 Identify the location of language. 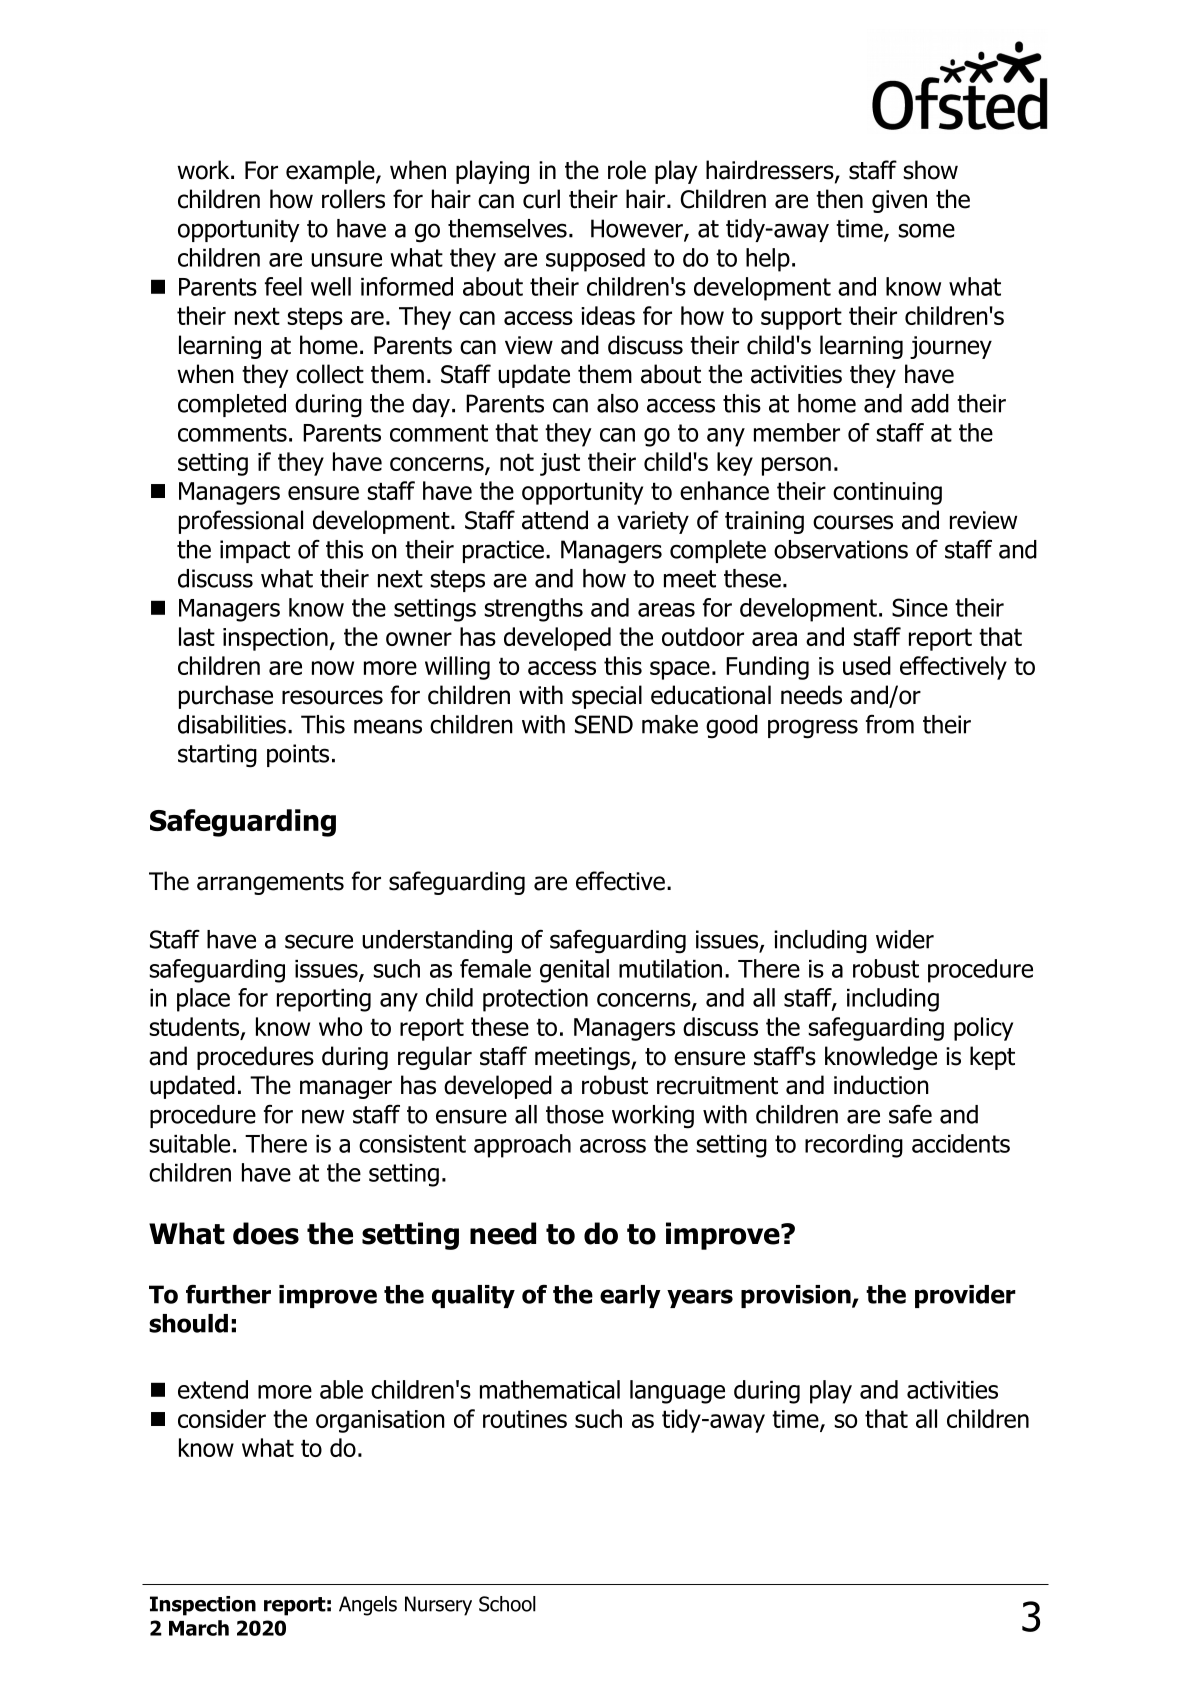
(677, 1392).
